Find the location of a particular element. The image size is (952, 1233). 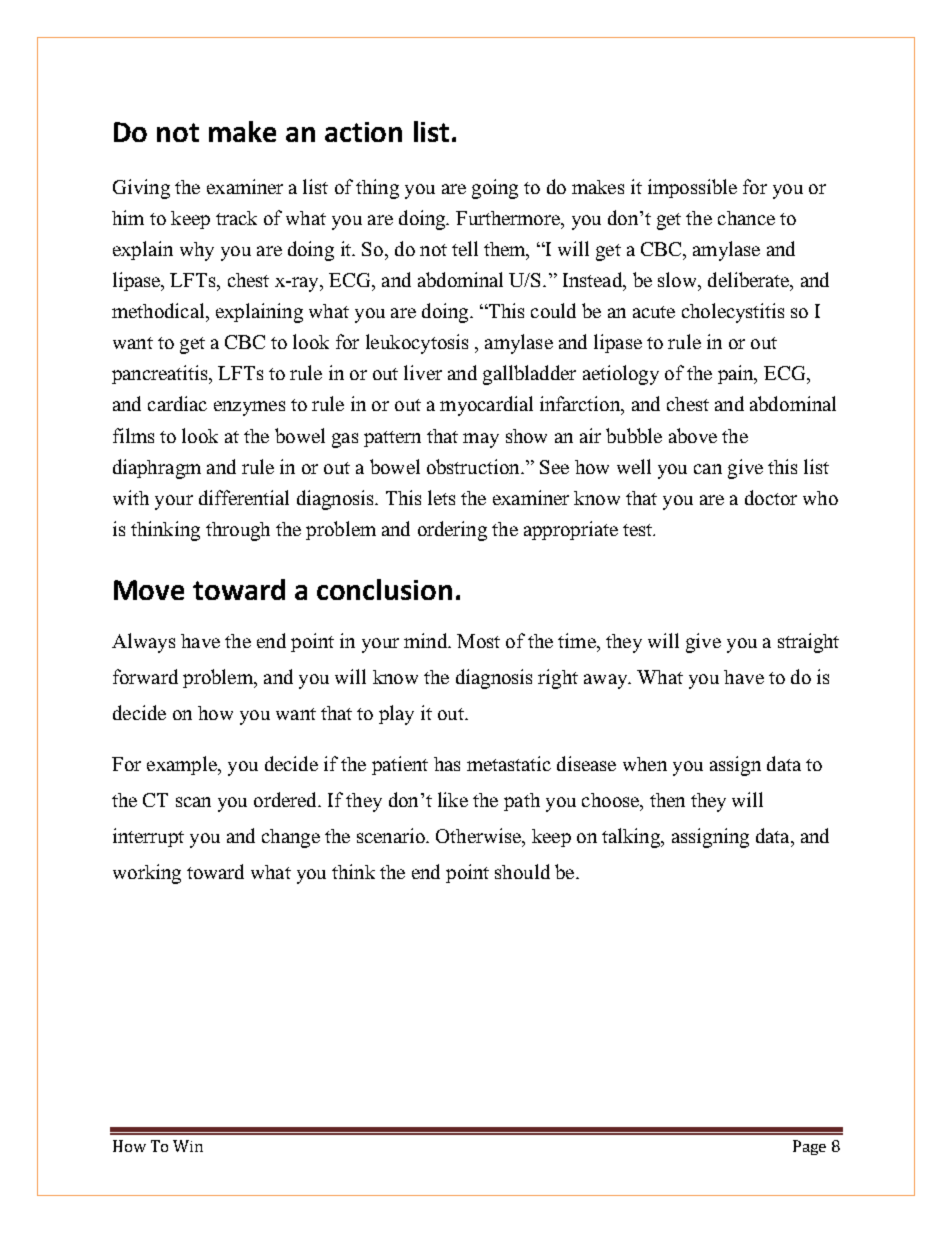

impossible is located at coordinates (692, 188).
